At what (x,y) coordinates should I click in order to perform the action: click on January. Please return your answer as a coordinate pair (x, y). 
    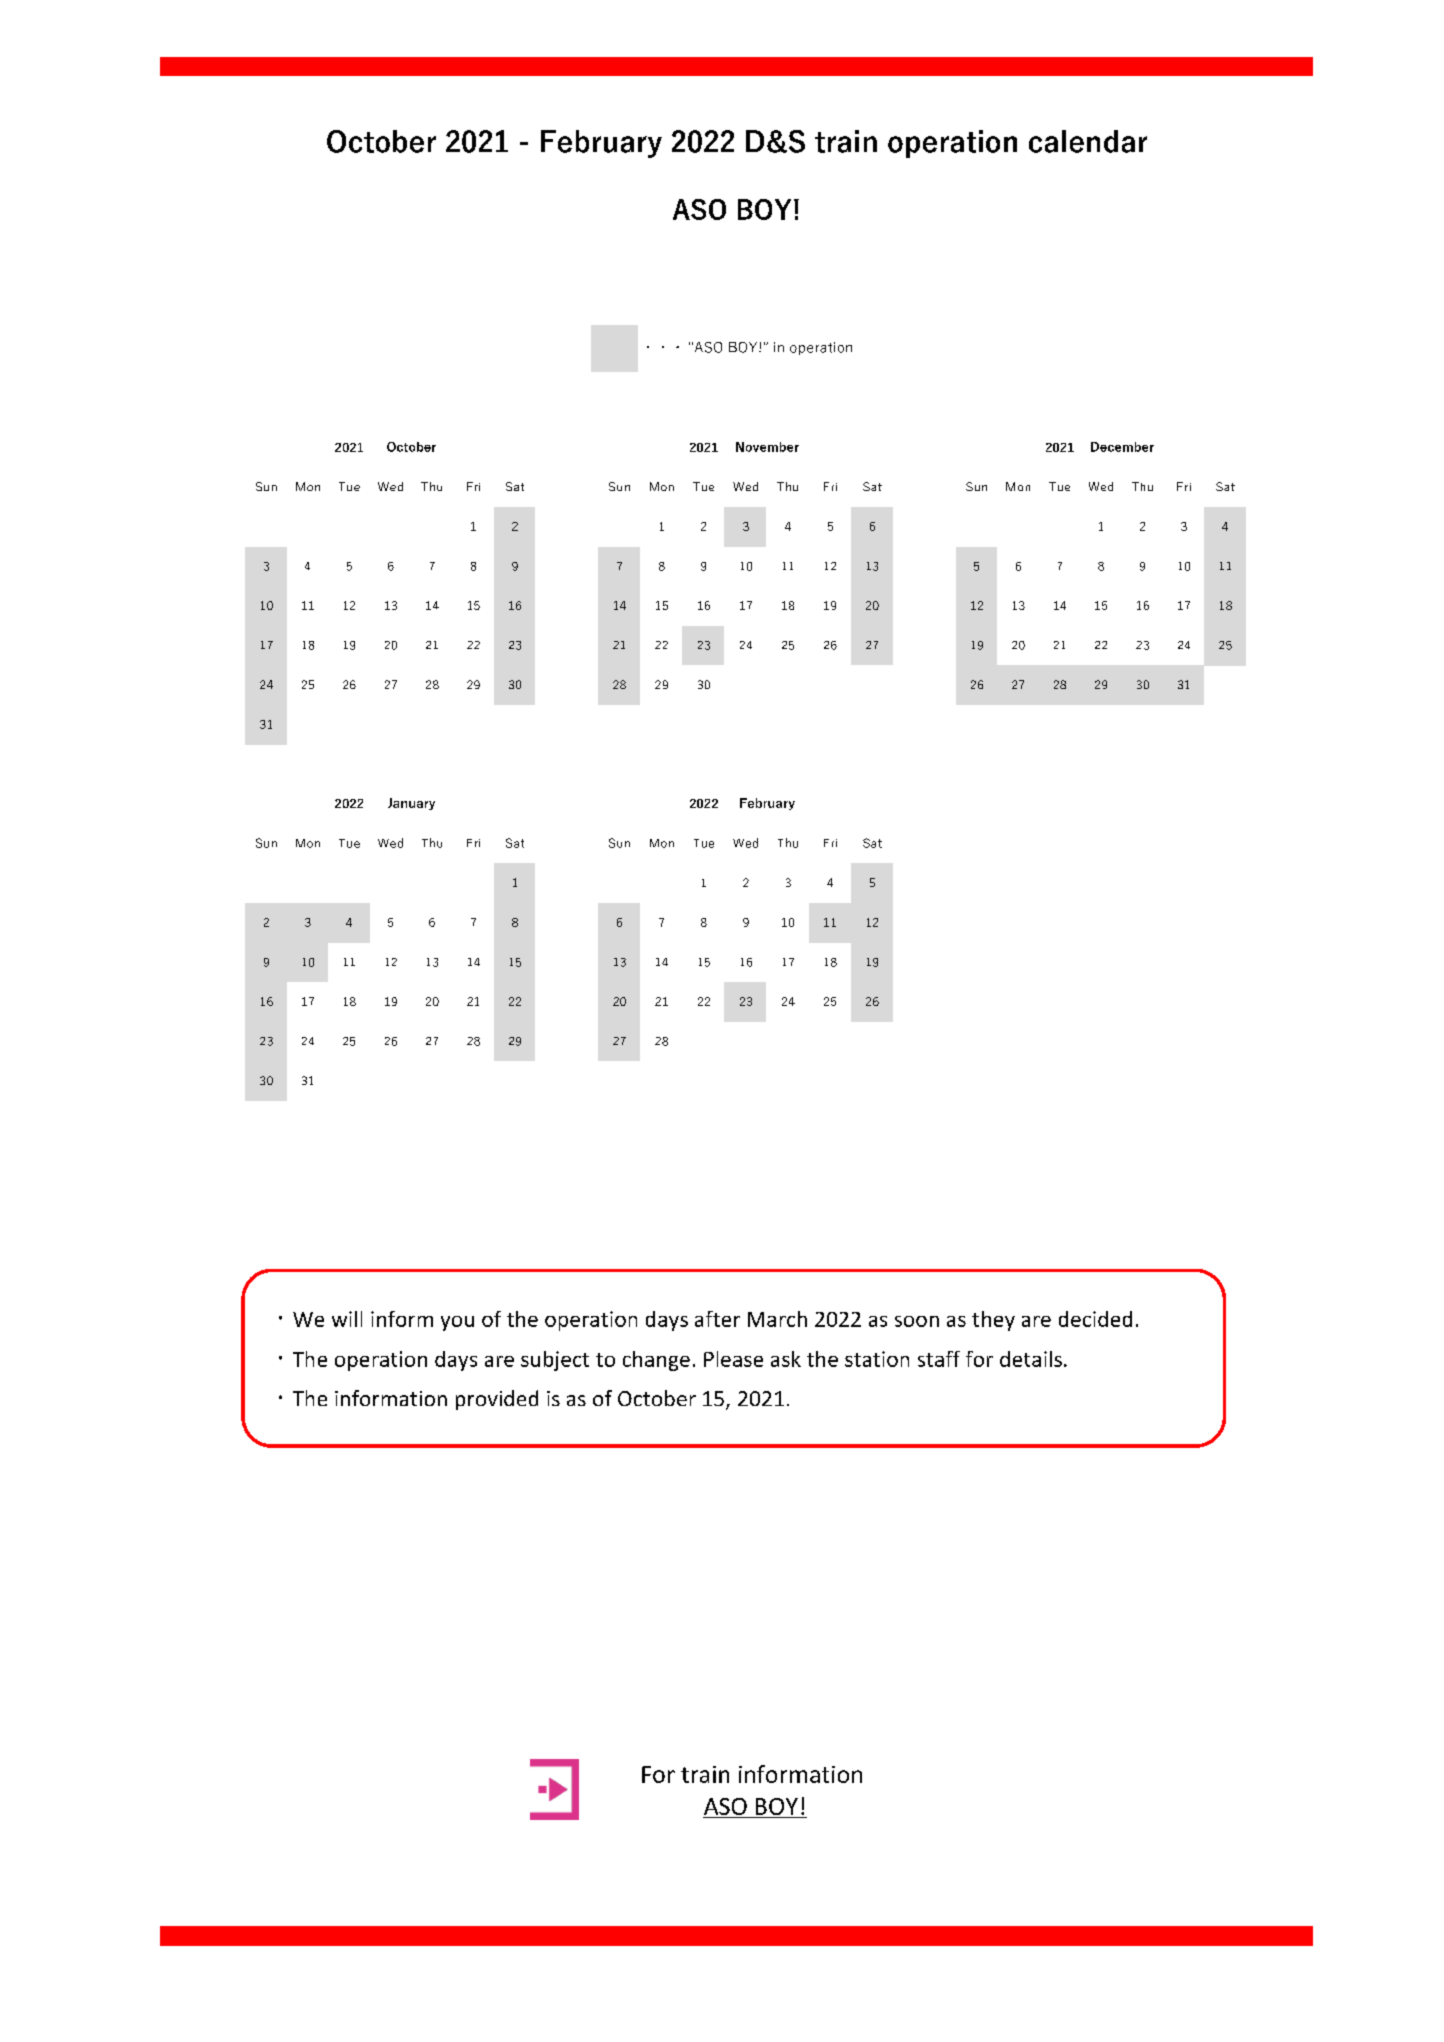
    Looking at the image, I should click on (411, 804).
